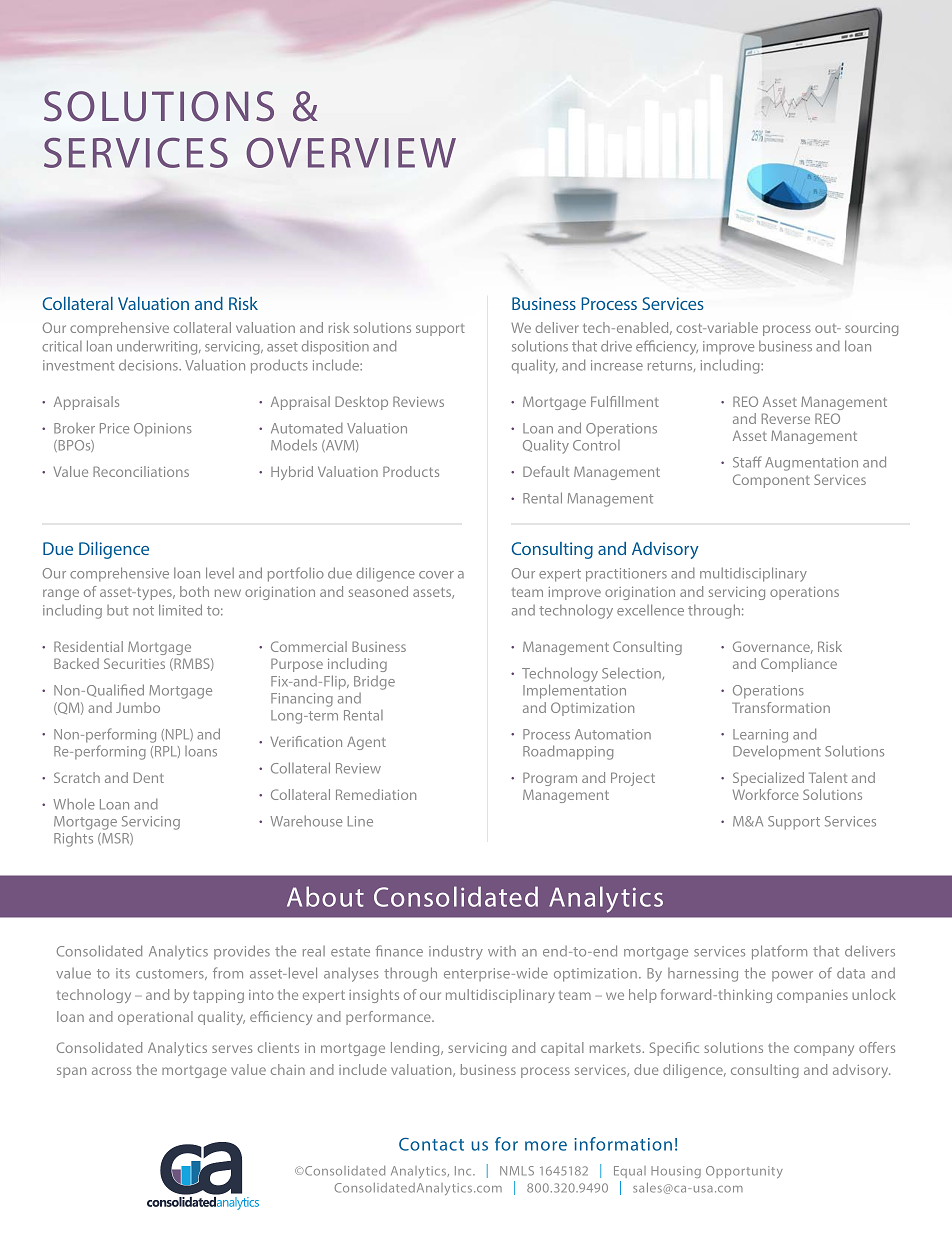 This image has height=1233, width=952. What do you see at coordinates (431, 1144) in the image?
I see `Contact` at bounding box center [431, 1144].
